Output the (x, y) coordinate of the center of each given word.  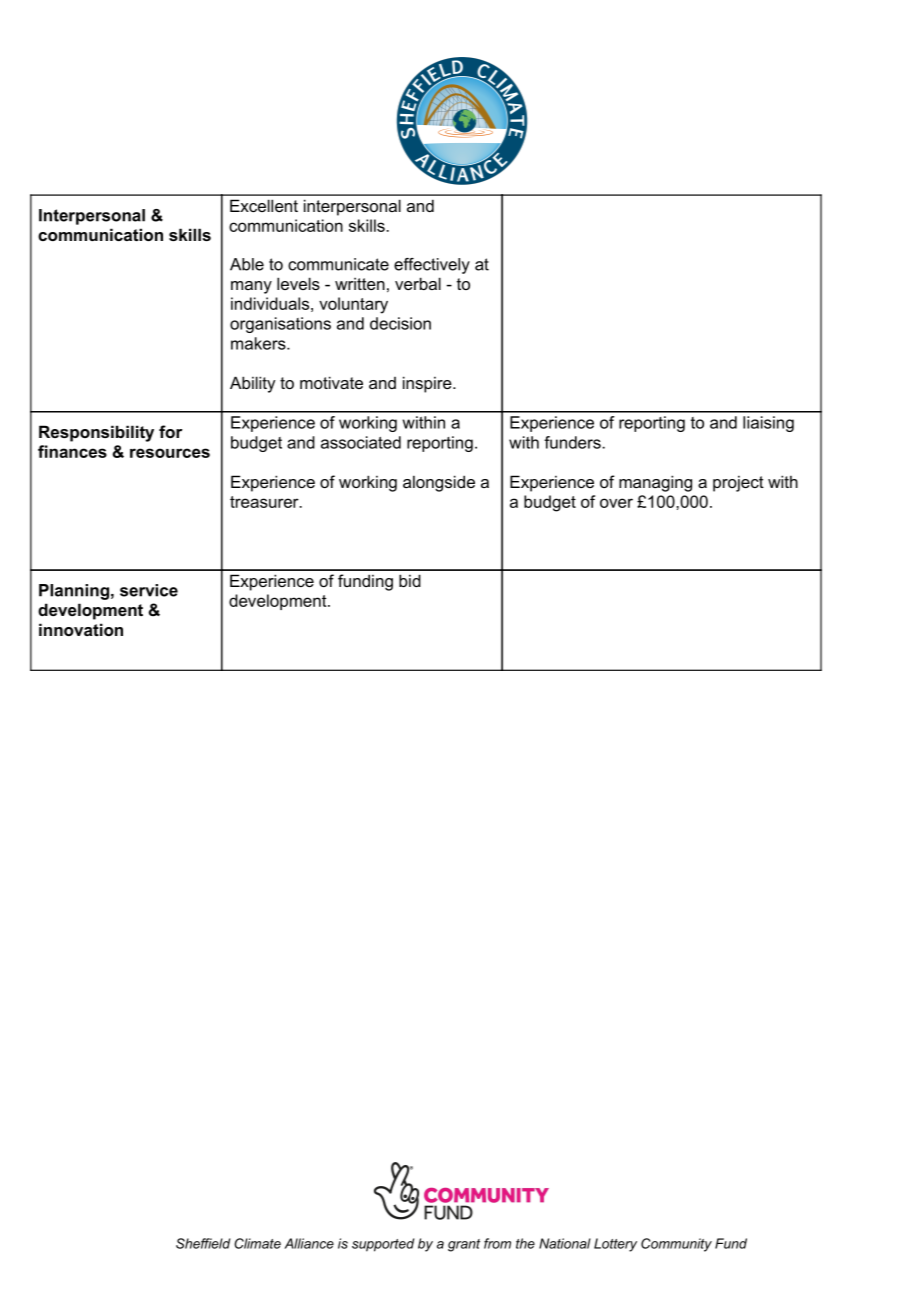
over (616, 503)
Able (247, 264)
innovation (81, 629)
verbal (418, 283)
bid (410, 580)
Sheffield (203, 1243)
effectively (432, 266)
